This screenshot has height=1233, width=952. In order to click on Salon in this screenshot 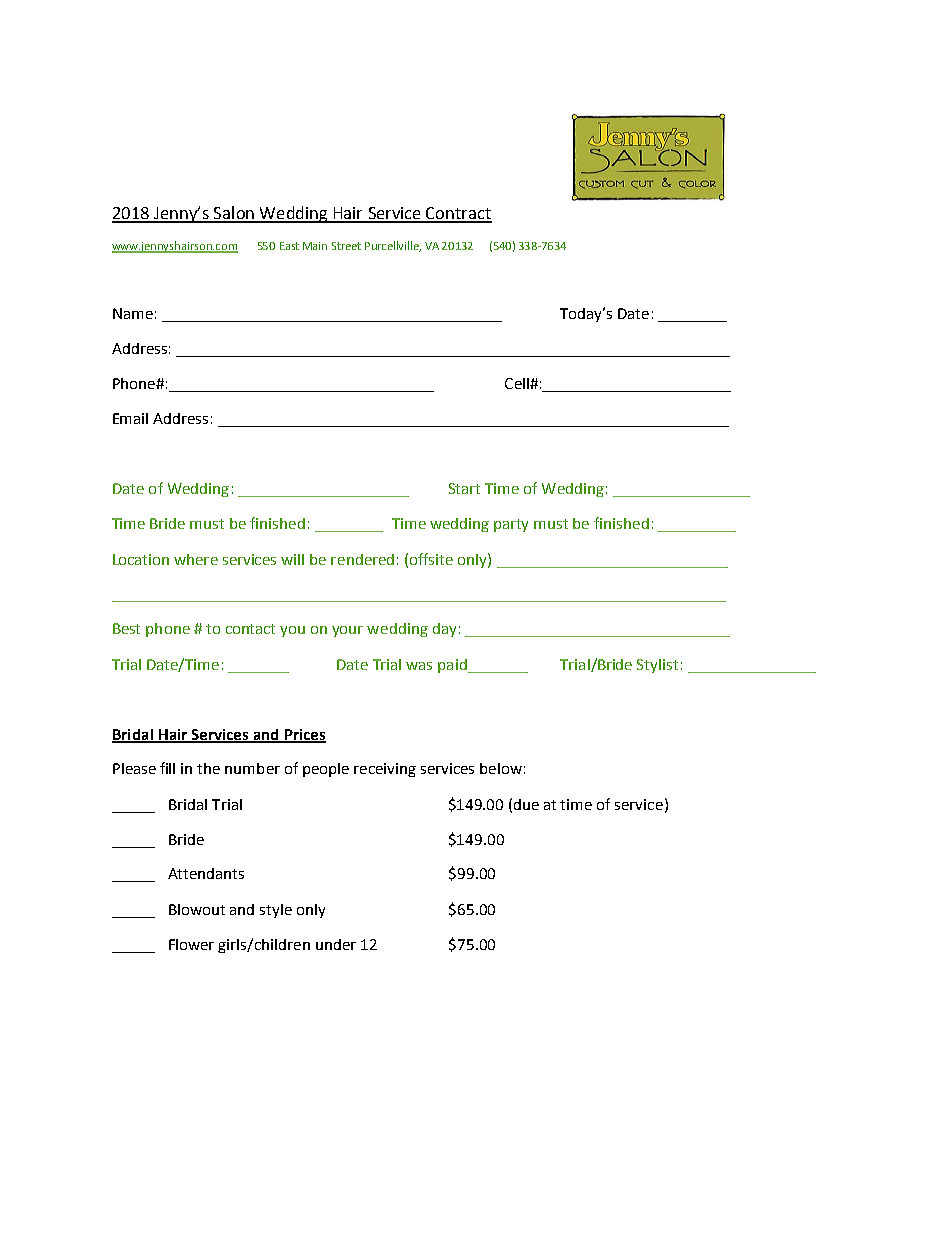, I will do `click(234, 214)`.
